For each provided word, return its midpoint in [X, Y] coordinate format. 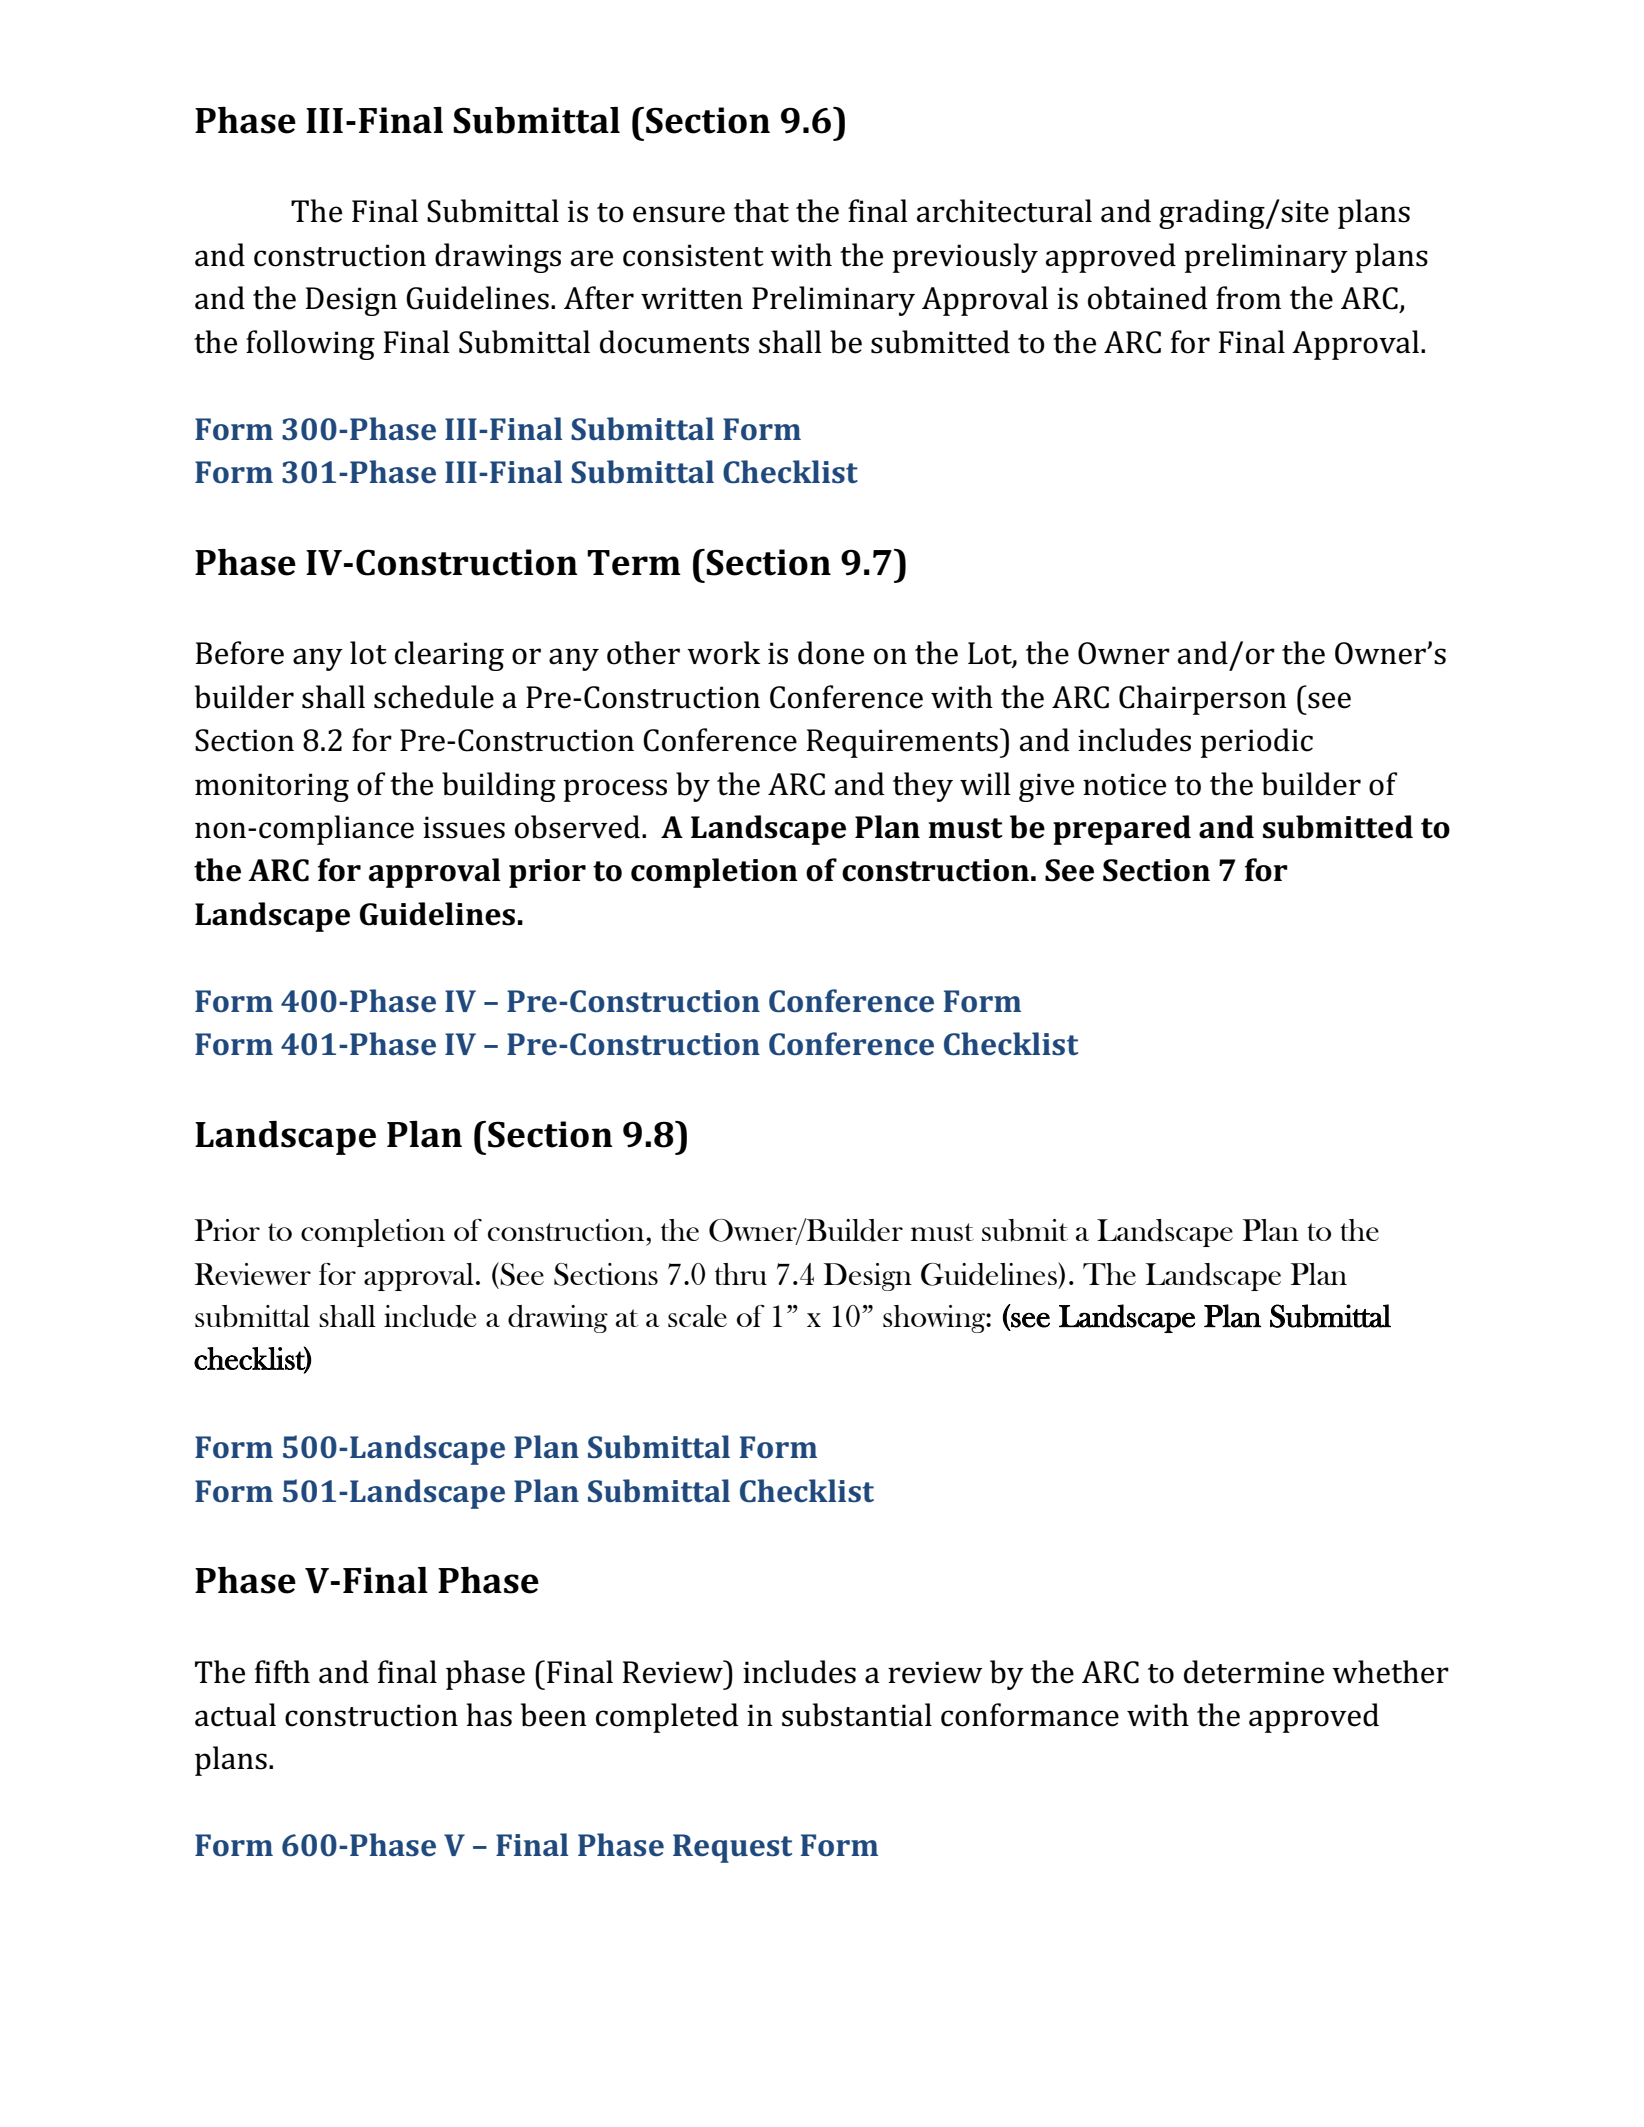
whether [1390, 1672]
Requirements [902, 743]
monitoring [272, 787]
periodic [1256, 743]
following [310, 345]
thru [741, 1274]
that [761, 211]
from [1248, 298]
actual [235, 1715]
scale [697, 1316]
